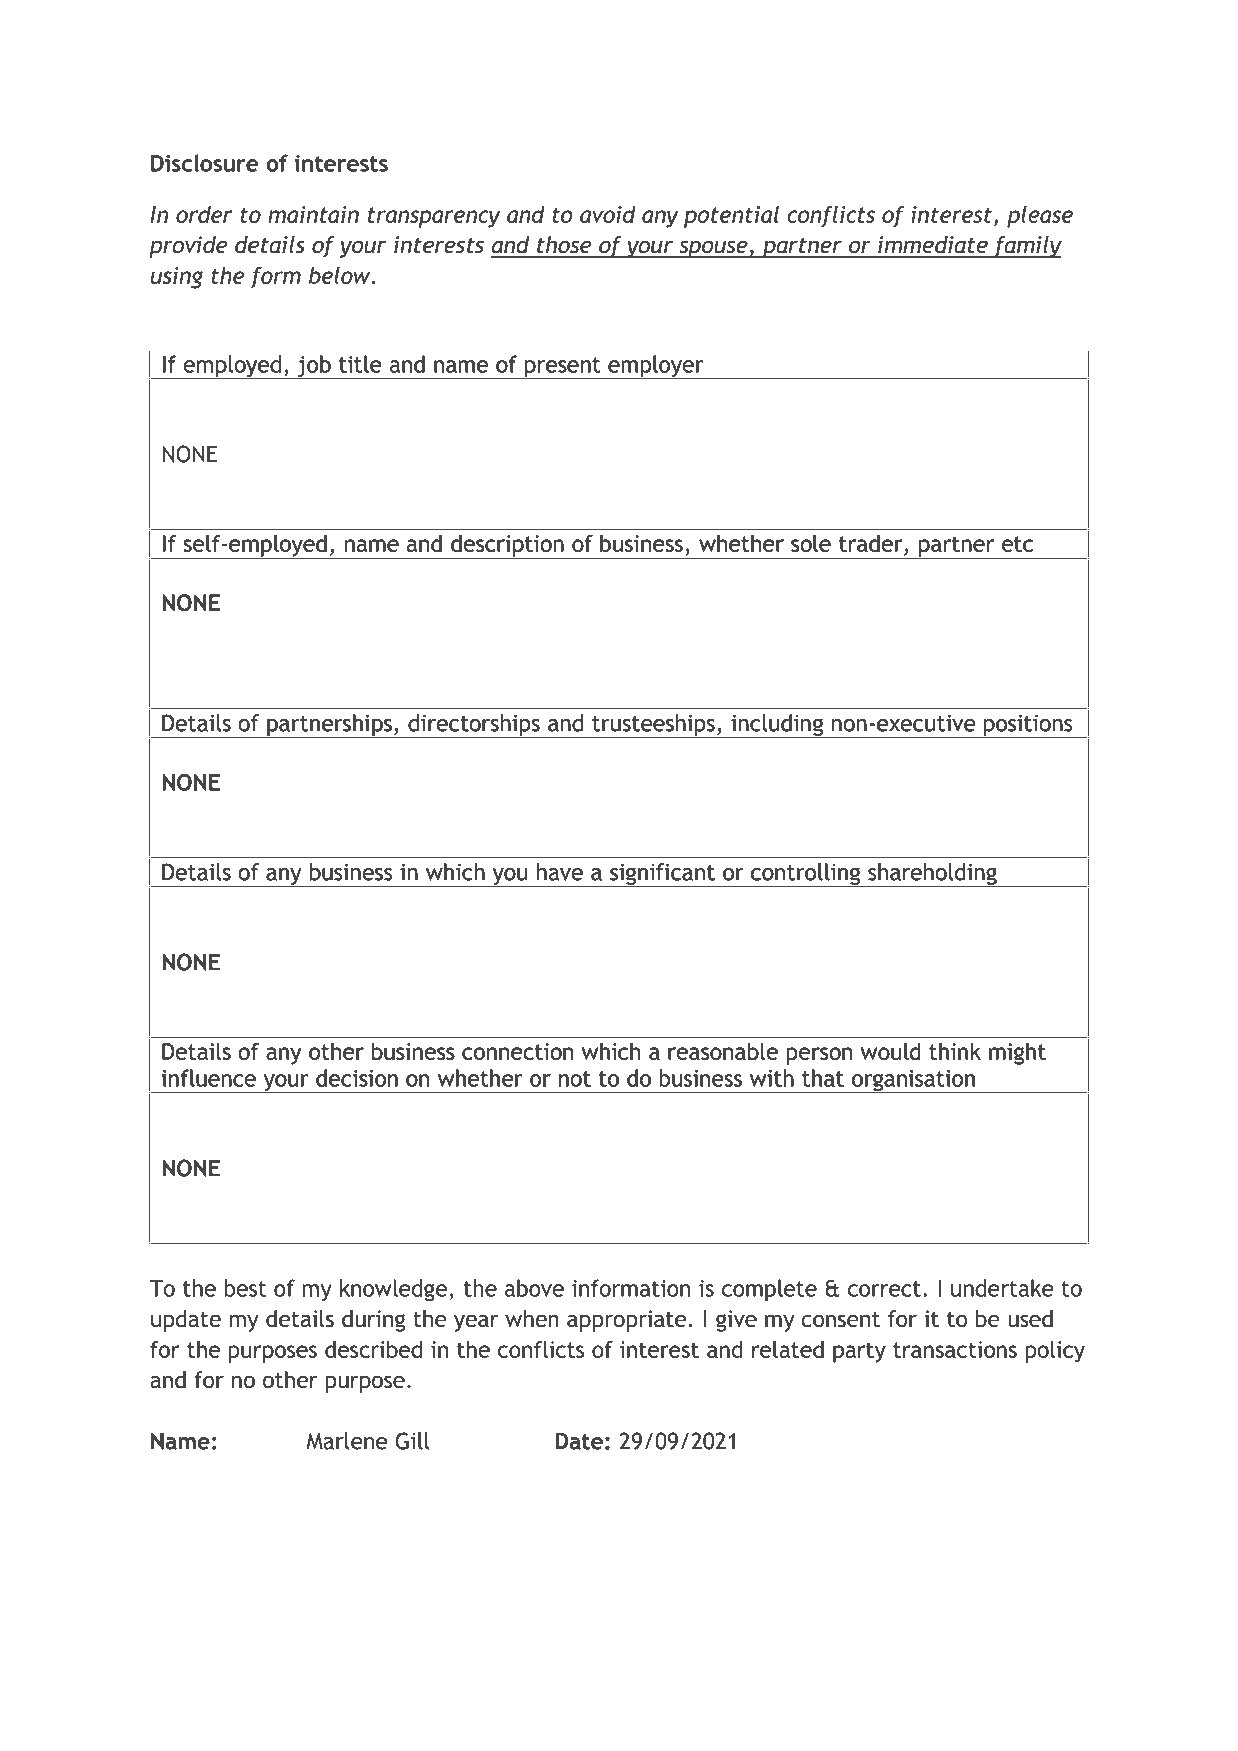 This document has height=1751, width=1238. What do you see at coordinates (313, 214) in the document?
I see `maintain` at bounding box center [313, 214].
